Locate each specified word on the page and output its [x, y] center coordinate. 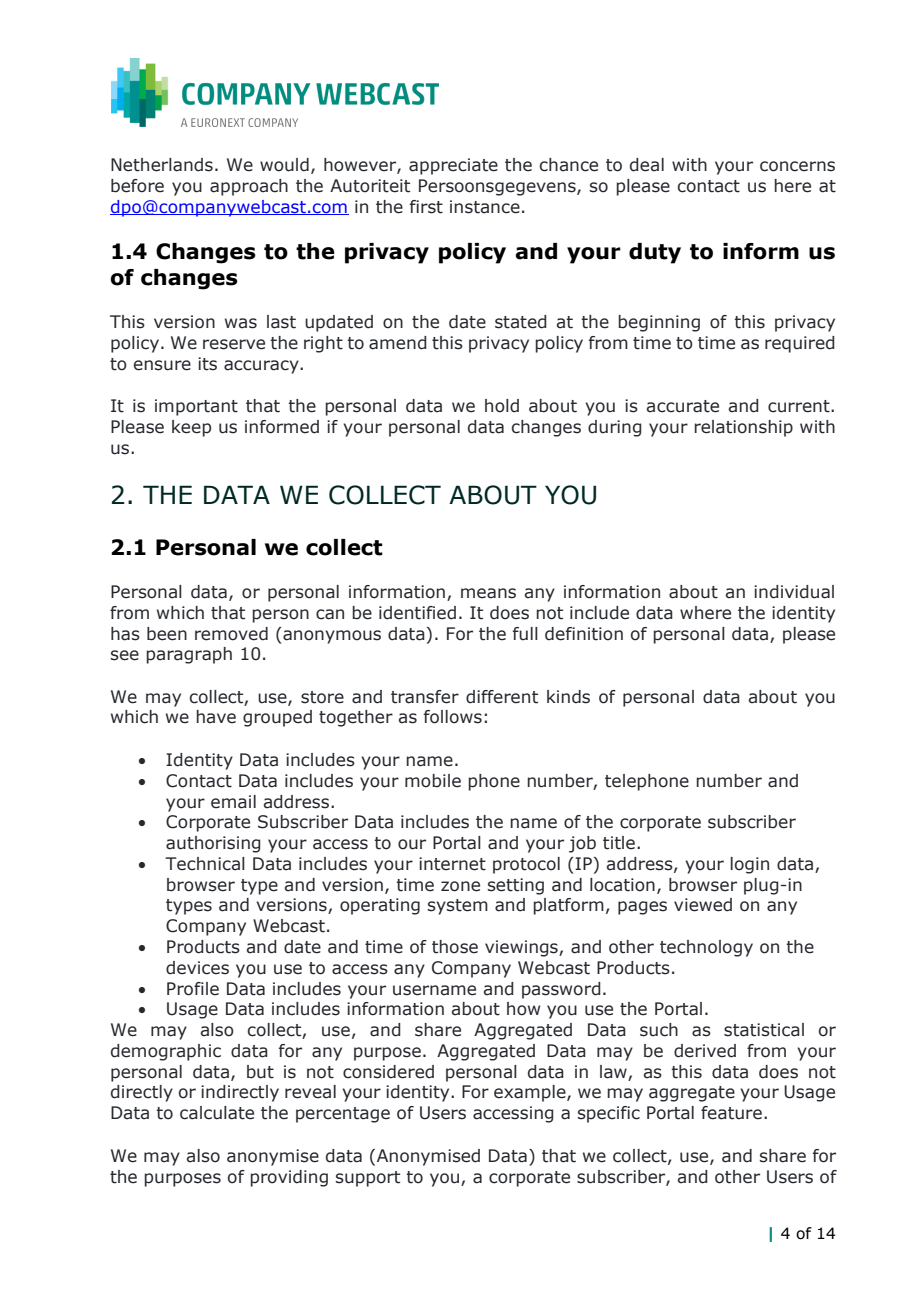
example [531, 1093]
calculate [217, 1113]
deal [647, 165]
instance [485, 207]
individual [794, 592]
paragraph [189, 655]
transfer [425, 697]
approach [249, 187]
